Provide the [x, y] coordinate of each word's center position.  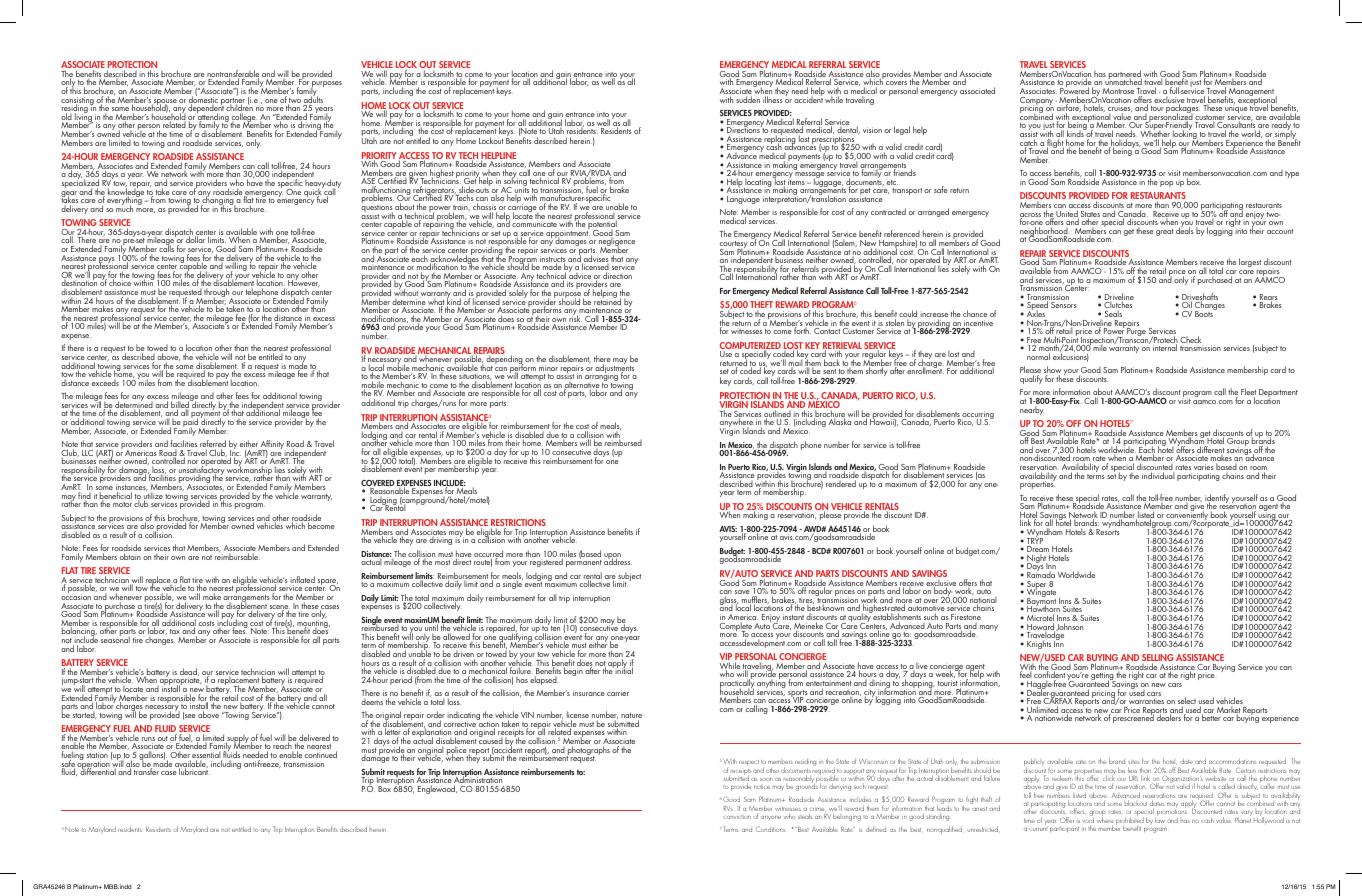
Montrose [1118, 91]
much [124, 207]
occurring [978, 416]
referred [213, 445]
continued [321, 754]
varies [1204, 467]
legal [902, 130]
